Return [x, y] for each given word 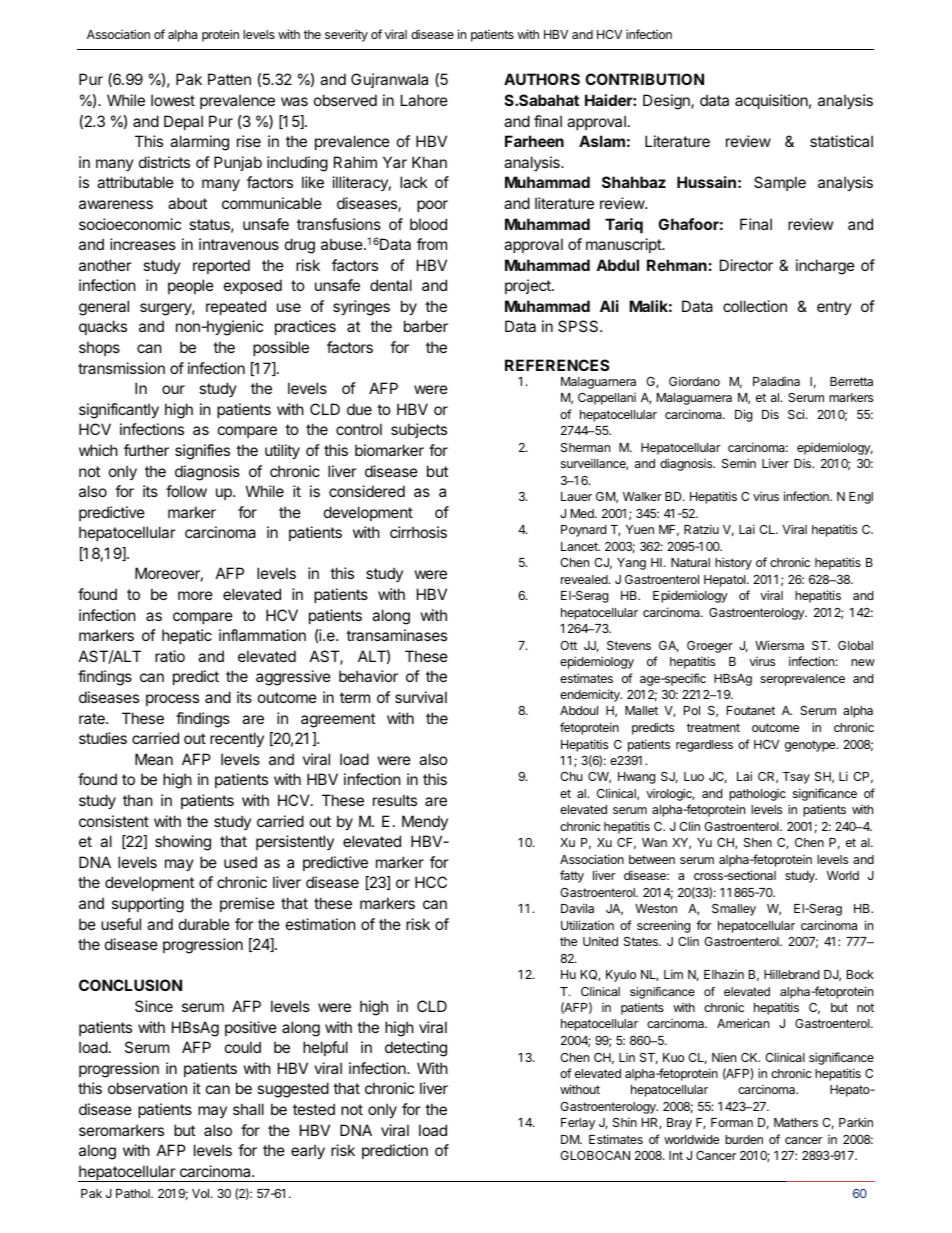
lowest [173, 100]
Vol [202, 1193]
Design [667, 102]
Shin [625, 1122]
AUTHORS [542, 79]
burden [744, 1139]
